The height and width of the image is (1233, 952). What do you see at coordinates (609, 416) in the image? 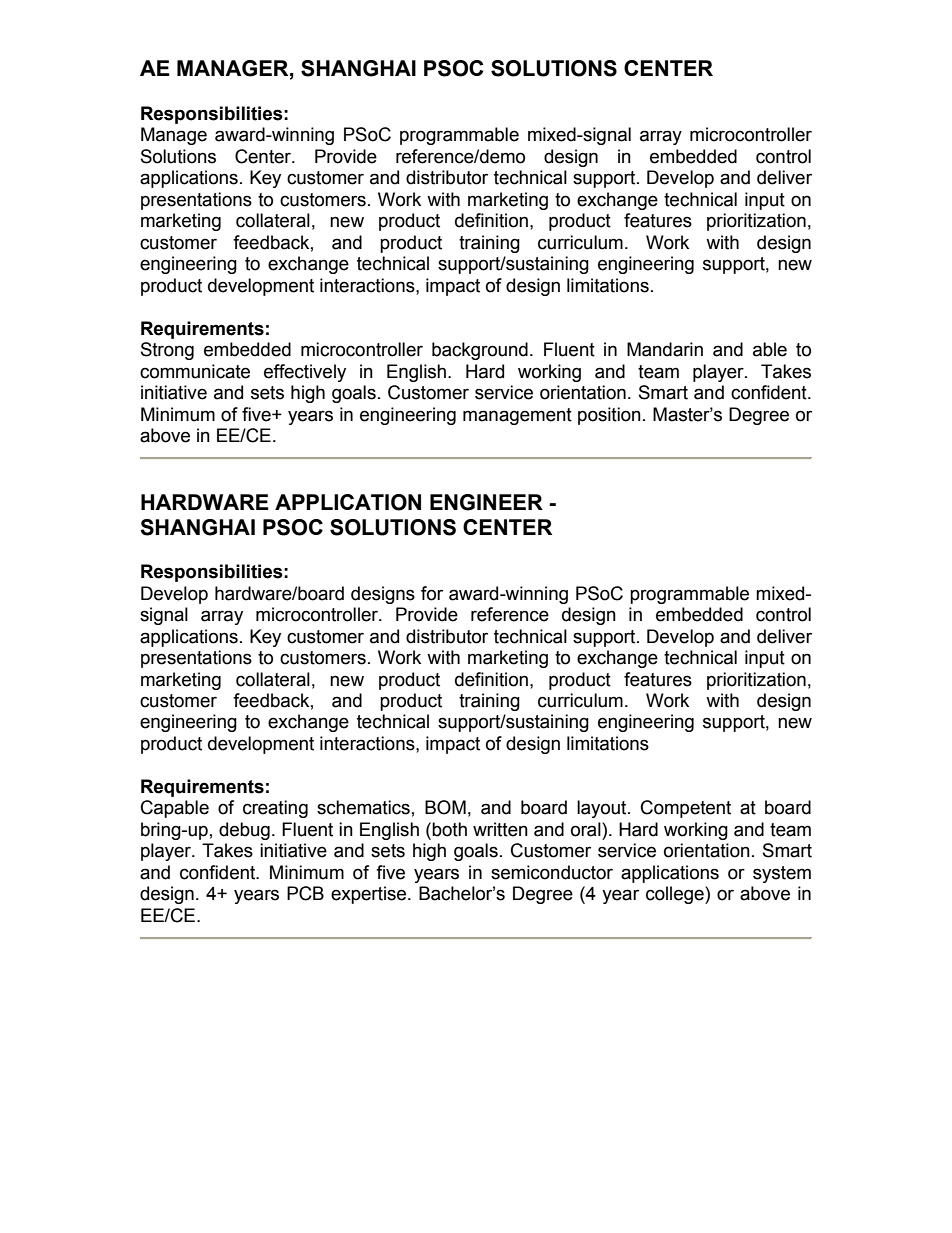
I see `position` at bounding box center [609, 416].
